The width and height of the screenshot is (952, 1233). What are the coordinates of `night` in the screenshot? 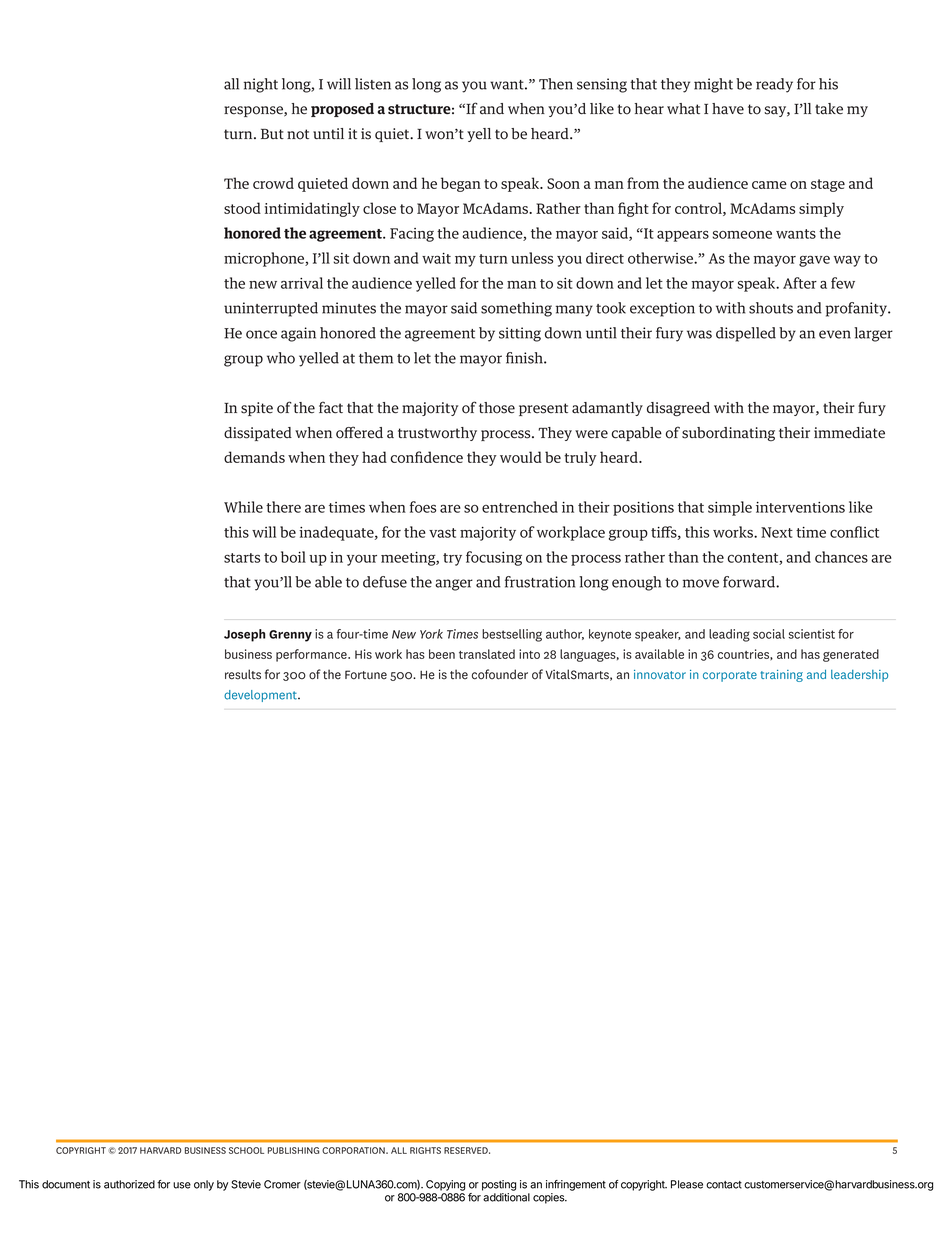 It's located at (261, 85).
